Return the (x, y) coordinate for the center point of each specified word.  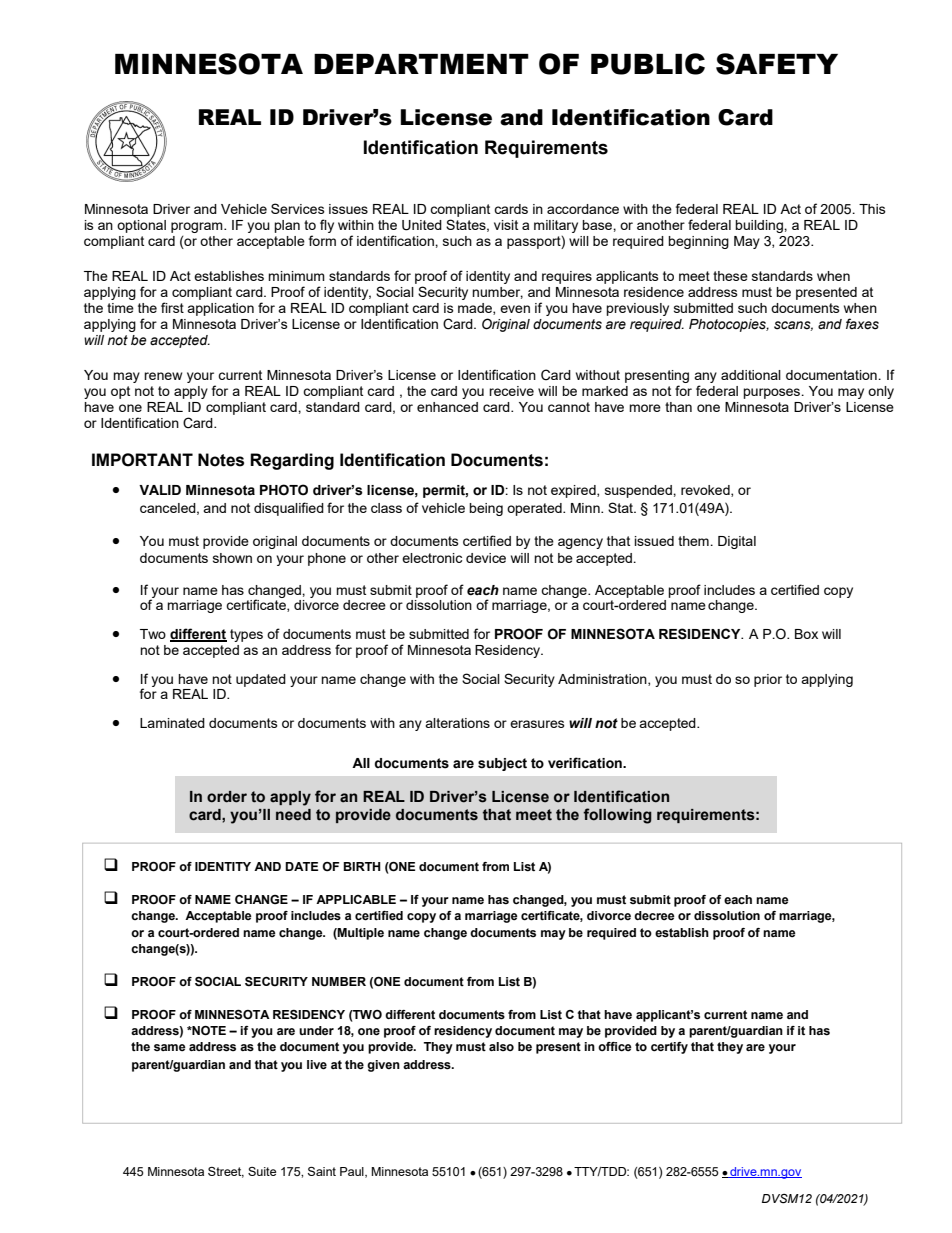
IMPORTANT (142, 460)
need (293, 815)
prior (768, 680)
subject (502, 764)
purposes (773, 393)
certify (669, 1048)
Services (298, 208)
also (501, 1046)
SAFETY (777, 64)
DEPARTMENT (421, 64)
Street (226, 1172)
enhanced (447, 407)
